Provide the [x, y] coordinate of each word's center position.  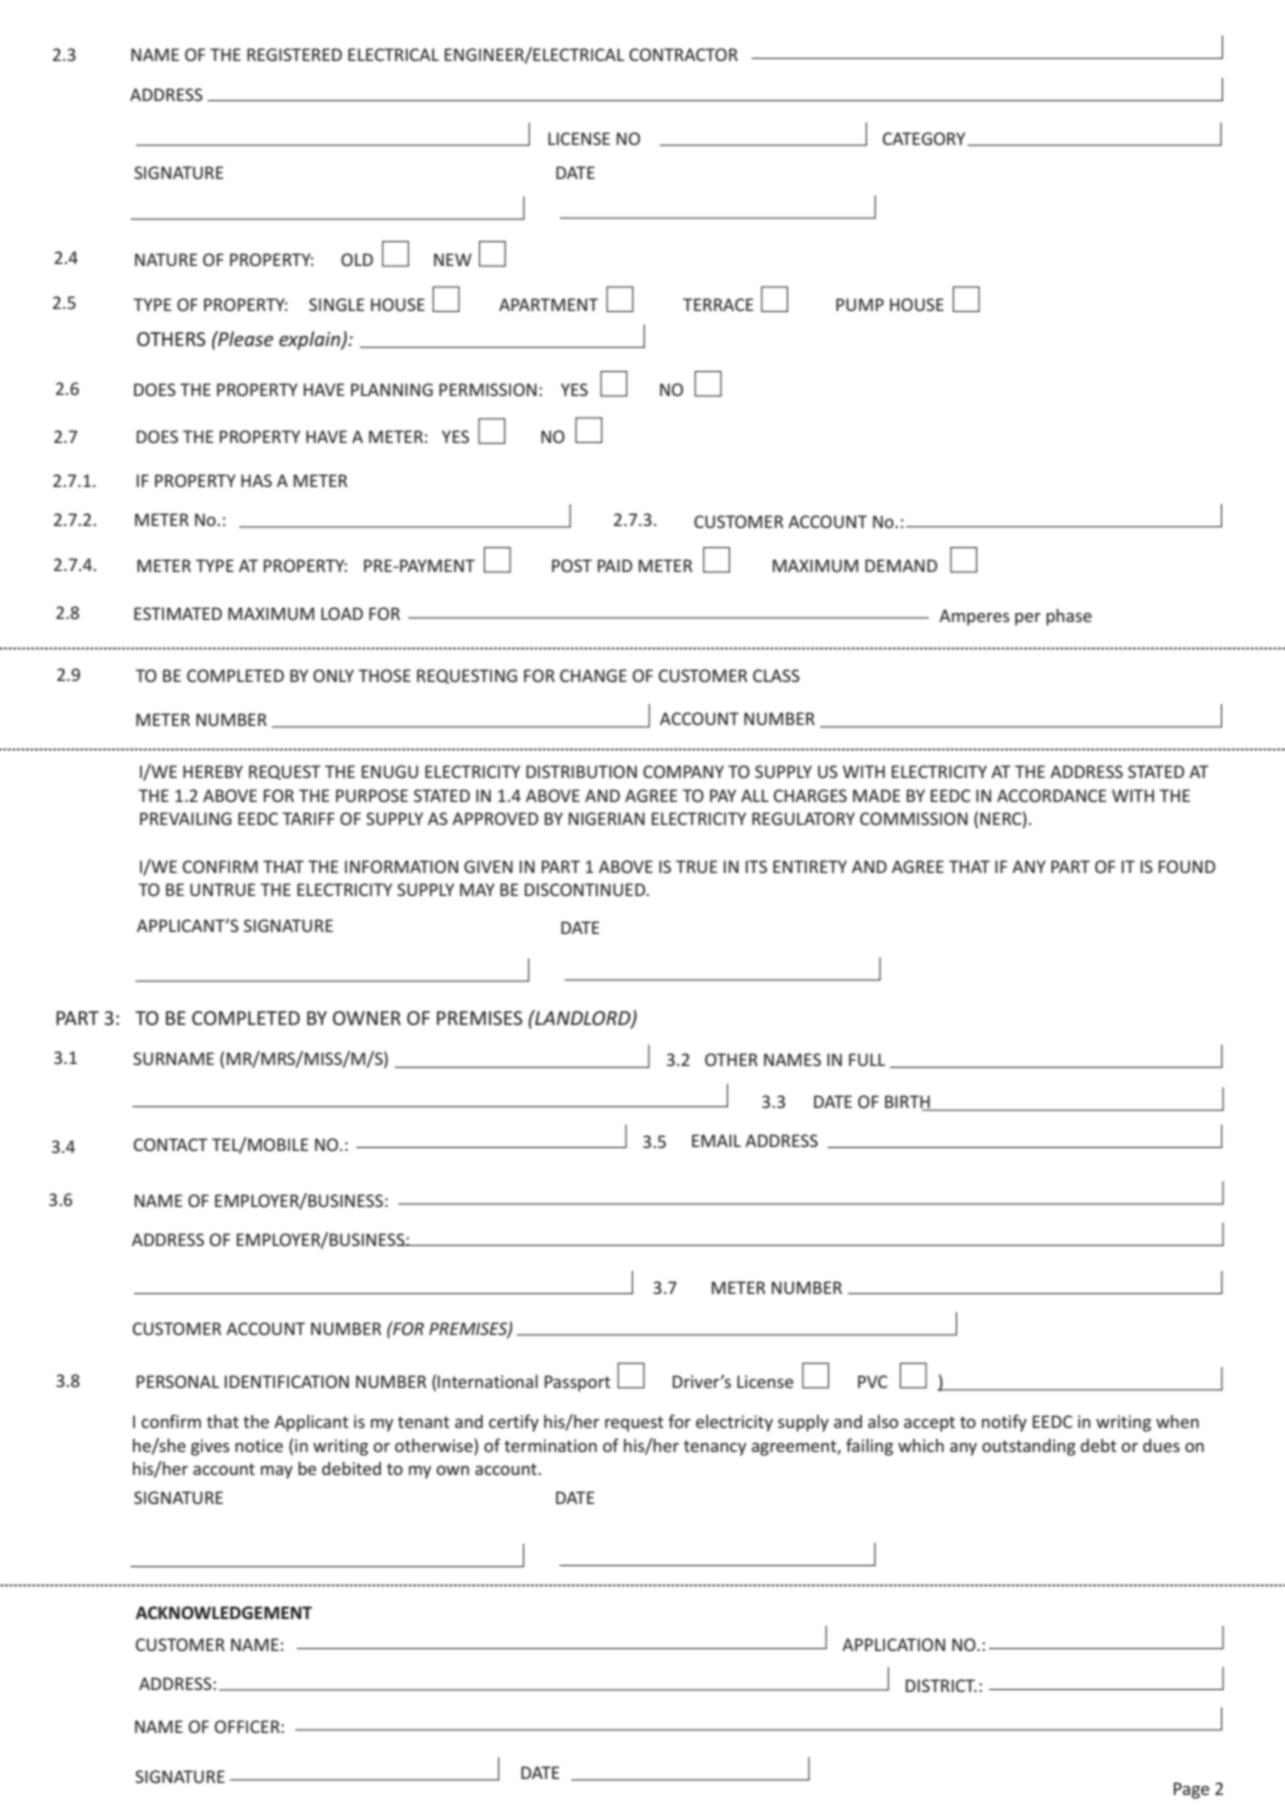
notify [1004, 1423]
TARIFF [308, 818]
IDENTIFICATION [287, 1381]
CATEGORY [924, 138]
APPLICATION [893, 1644]
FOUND [1187, 866]
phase [1069, 617]
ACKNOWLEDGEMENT [224, 1613]
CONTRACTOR [683, 54]
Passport [578, 1383]
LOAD [342, 613]
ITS [756, 866]
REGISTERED [294, 54]
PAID [615, 565]
